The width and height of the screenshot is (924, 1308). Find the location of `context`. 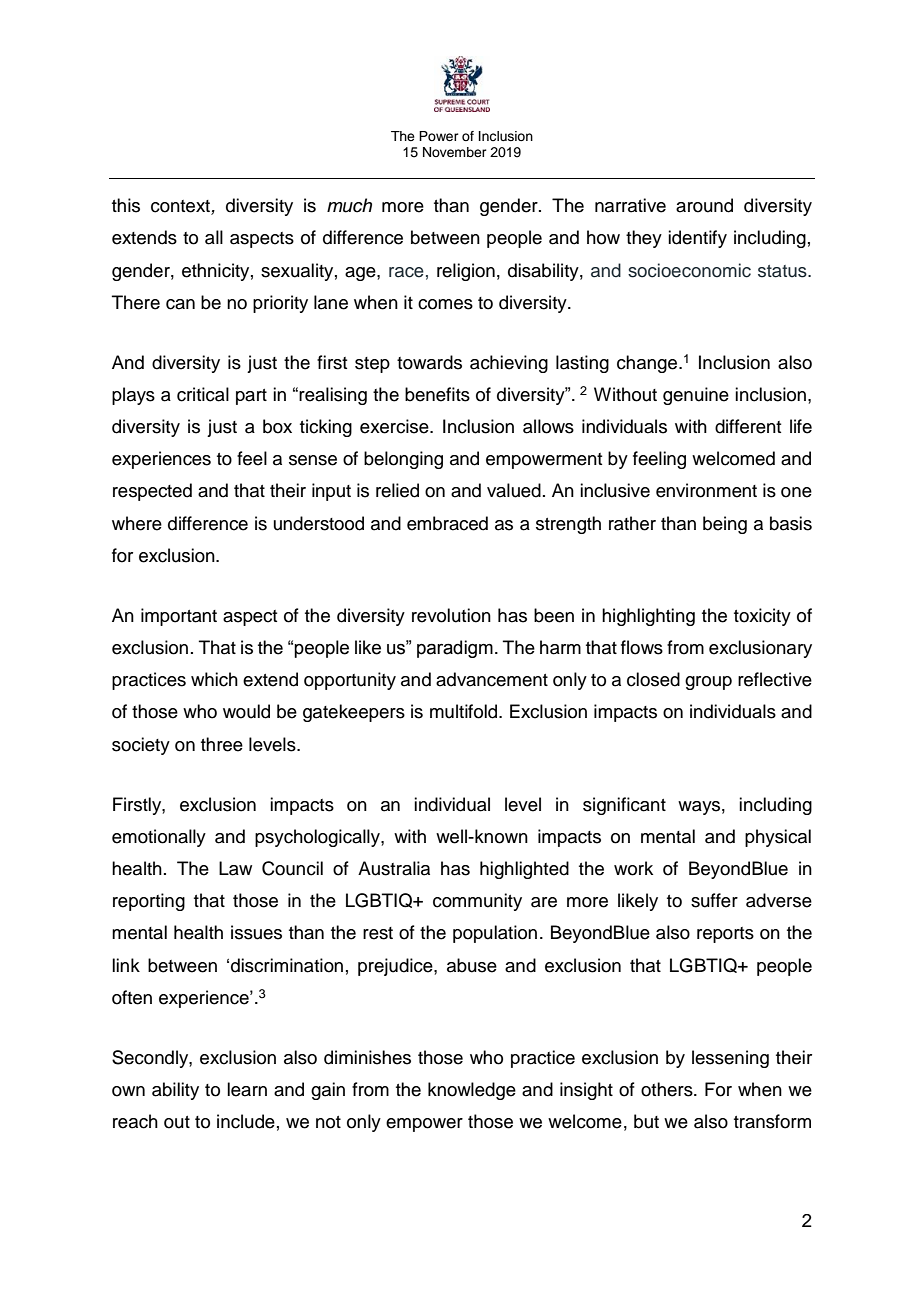

context is located at coordinates (181, 207).
